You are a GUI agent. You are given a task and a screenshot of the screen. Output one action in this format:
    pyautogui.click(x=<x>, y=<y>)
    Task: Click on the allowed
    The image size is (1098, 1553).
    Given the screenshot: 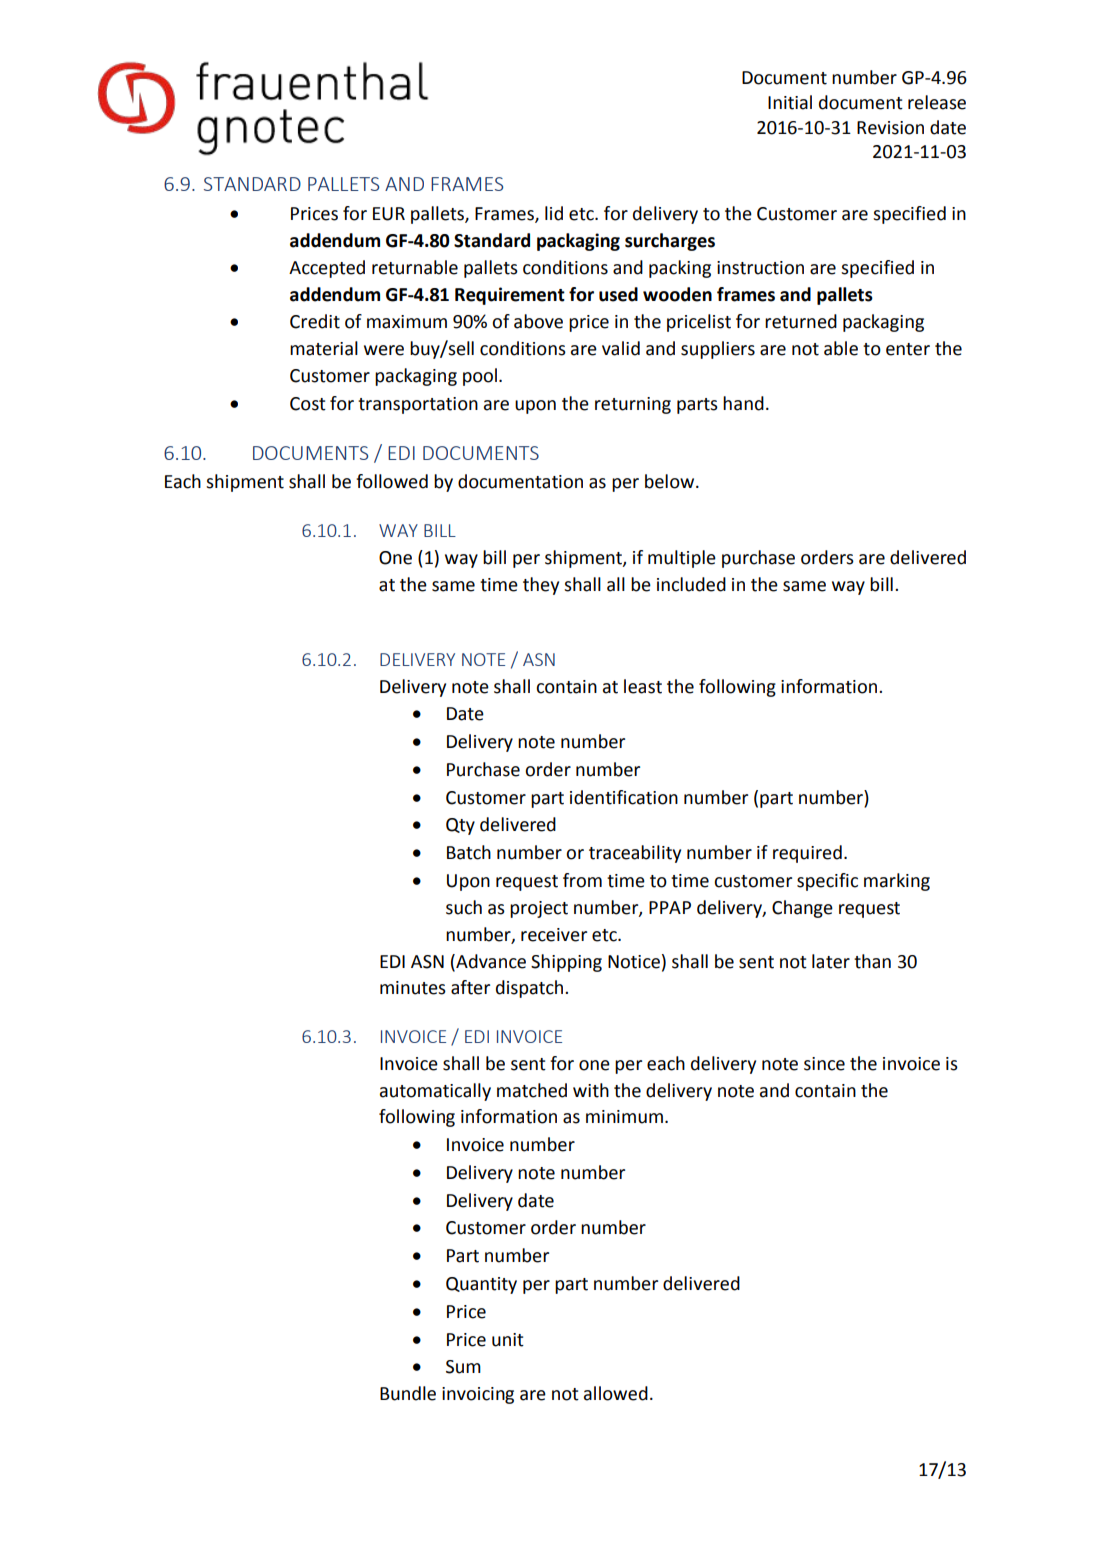 What is the action you would take?
    pyautogui.click(x=616, y=1393)
